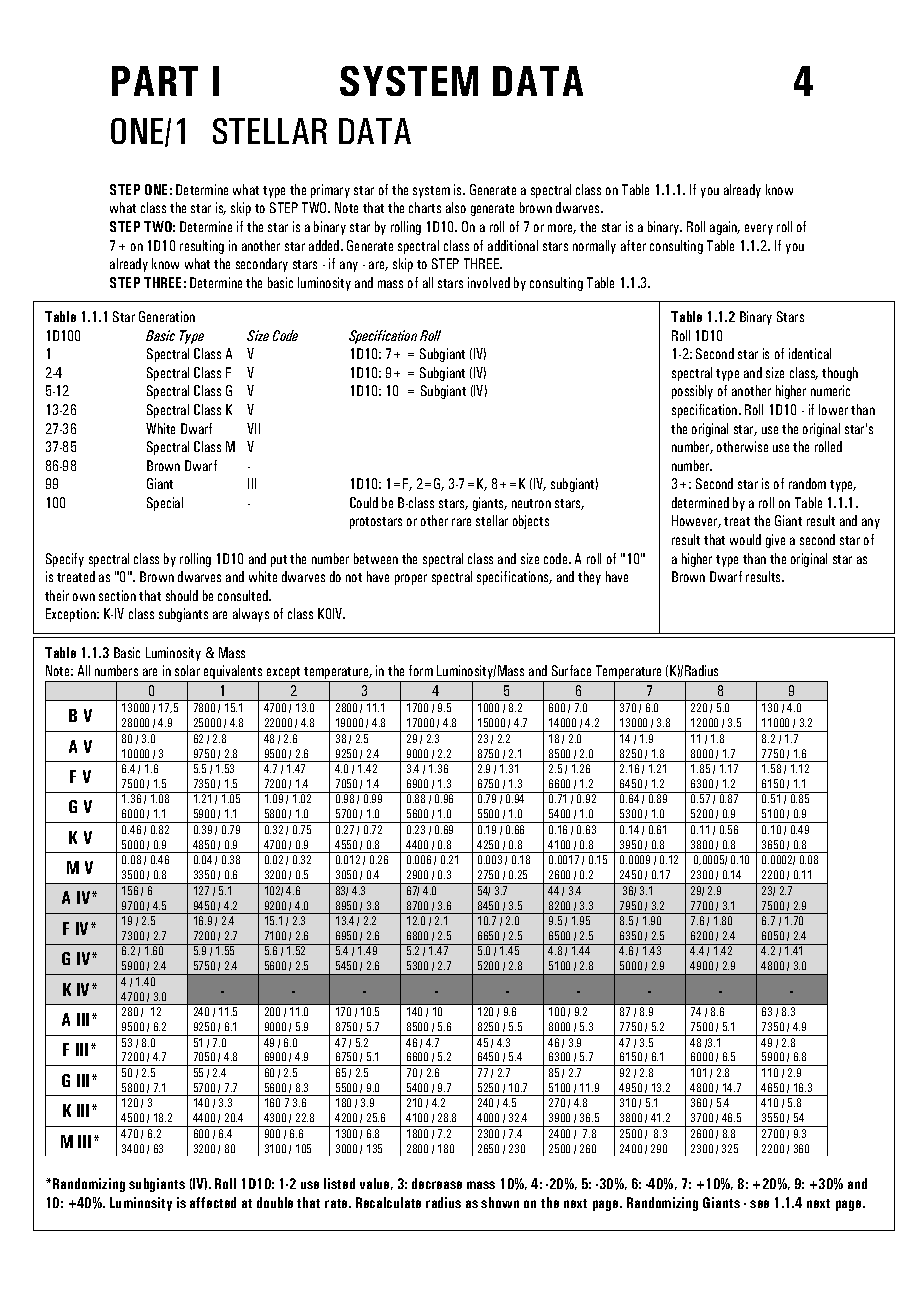 The image size is (924, 1308). I want to click on again, so click(725, 228).
